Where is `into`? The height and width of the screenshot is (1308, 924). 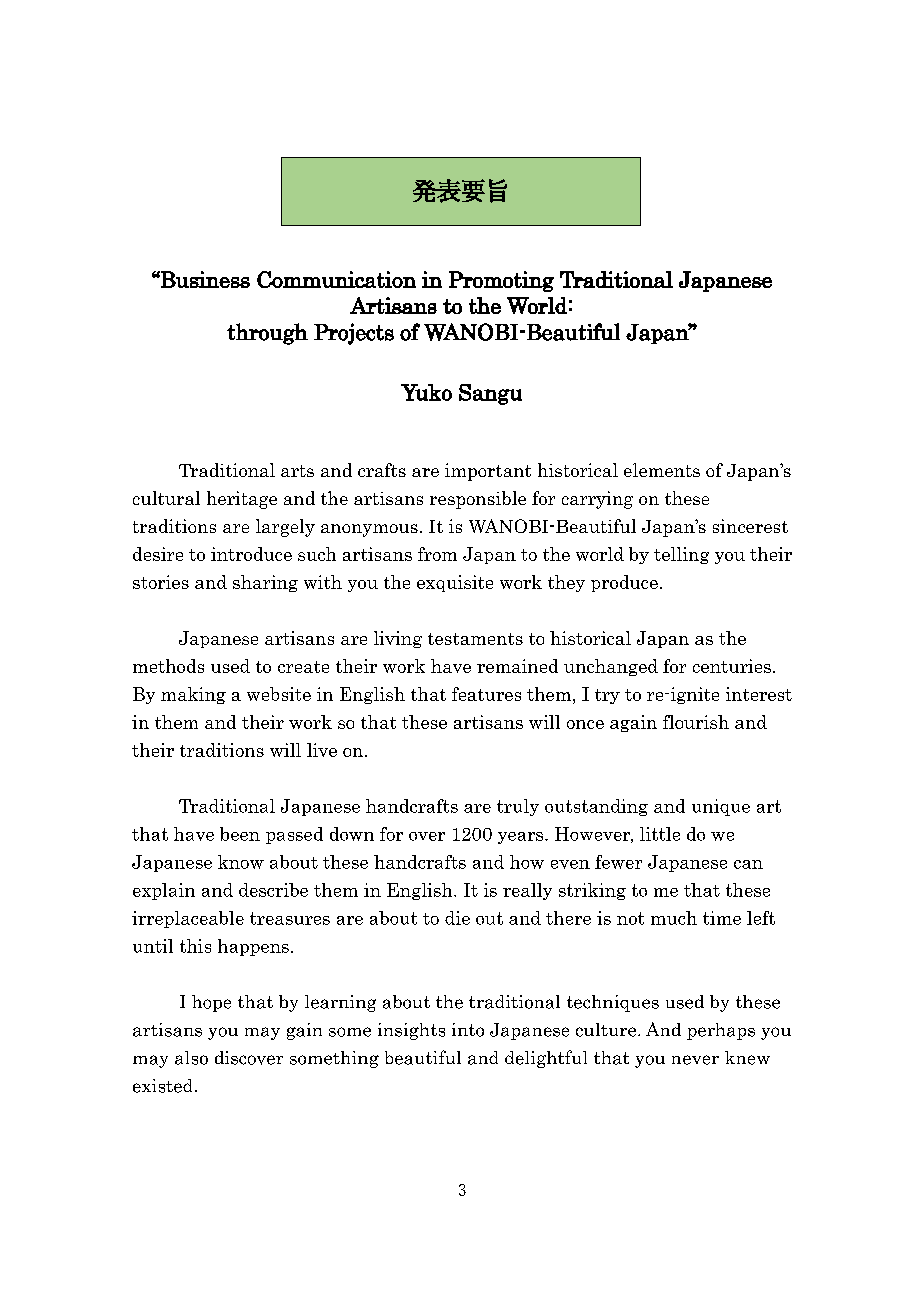 into is located at coordinates (468, 1030).
